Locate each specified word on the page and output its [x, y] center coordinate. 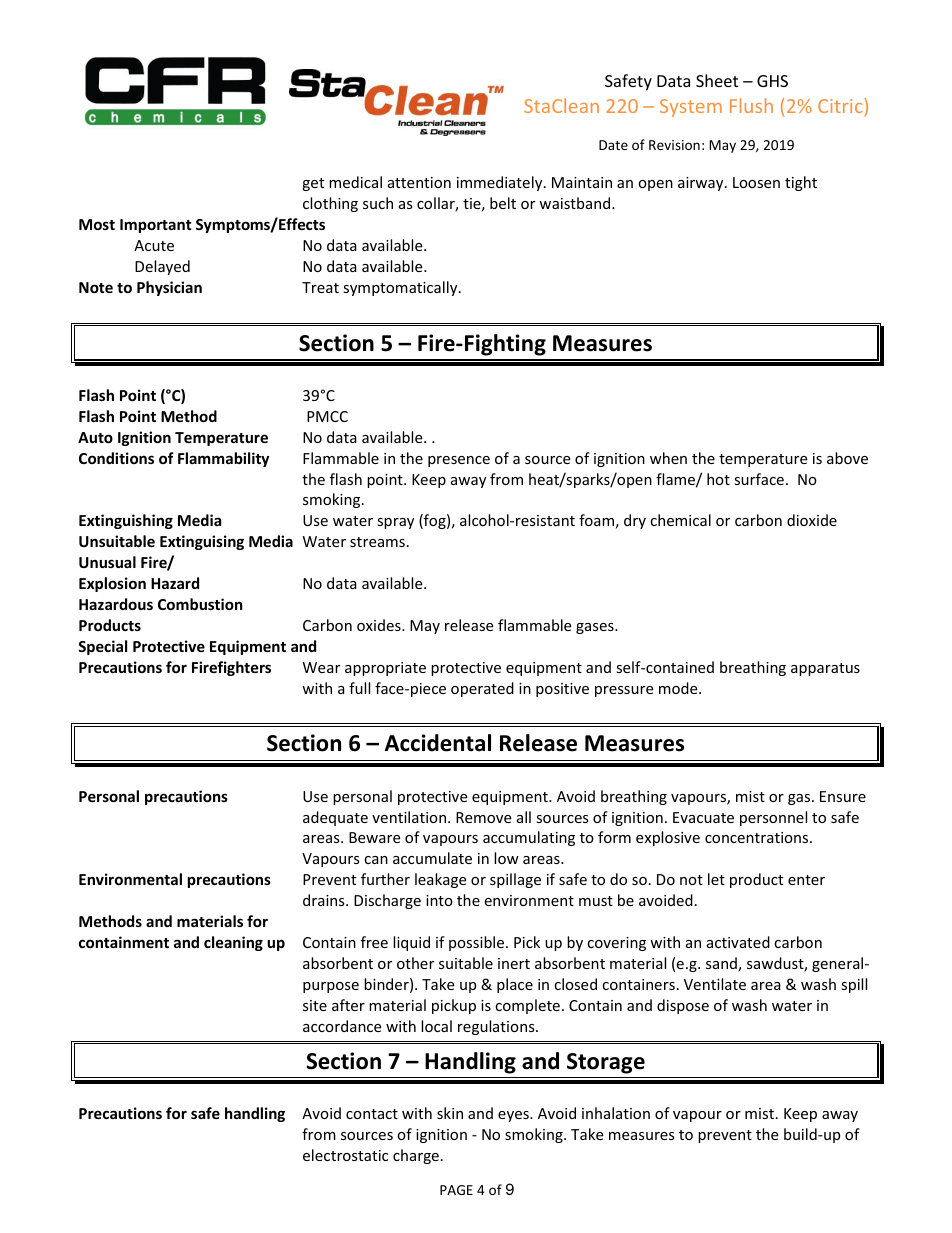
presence [459, 461]
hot [718, 479]
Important [156, 226]
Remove [483, 817]
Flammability [223, 459]
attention [419, 182]
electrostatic [345, 1155]
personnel [773, 818]
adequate [335, 818]
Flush [751, 105]
